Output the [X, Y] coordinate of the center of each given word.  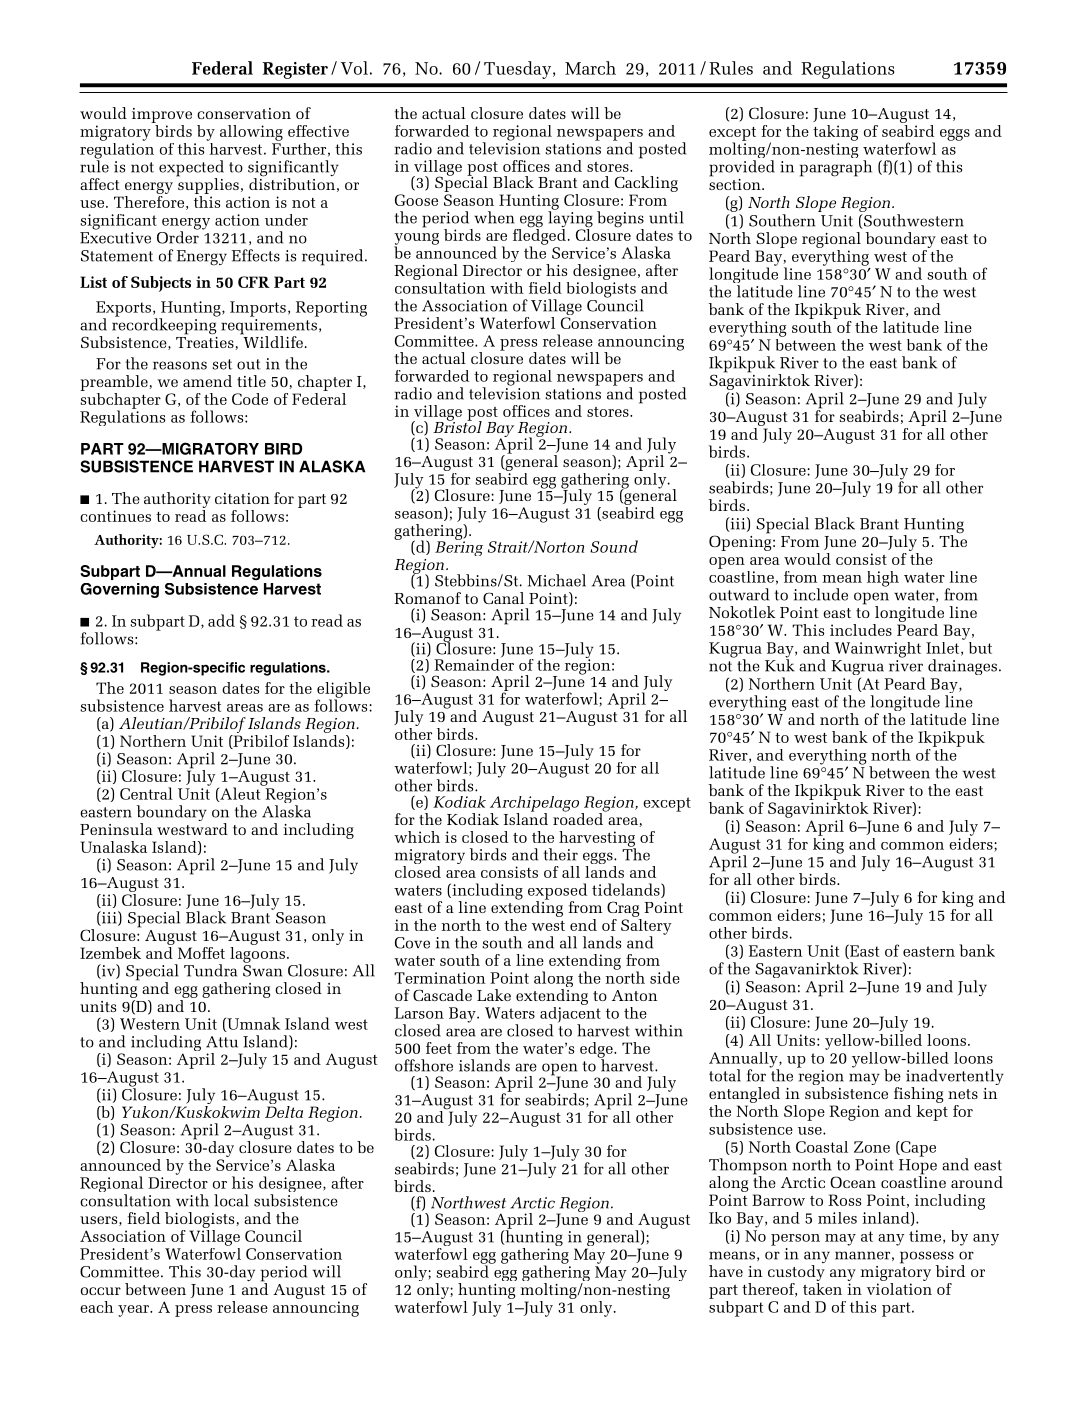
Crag [623, 909]
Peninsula [116, 829]
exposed [557, 892]
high [883, 579]
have [726, 1271]
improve [162, 117]
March [590, 68]
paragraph [836, 168]
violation [899, 1287]
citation [242, 498]
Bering [459, 547]
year [134, 1311]
